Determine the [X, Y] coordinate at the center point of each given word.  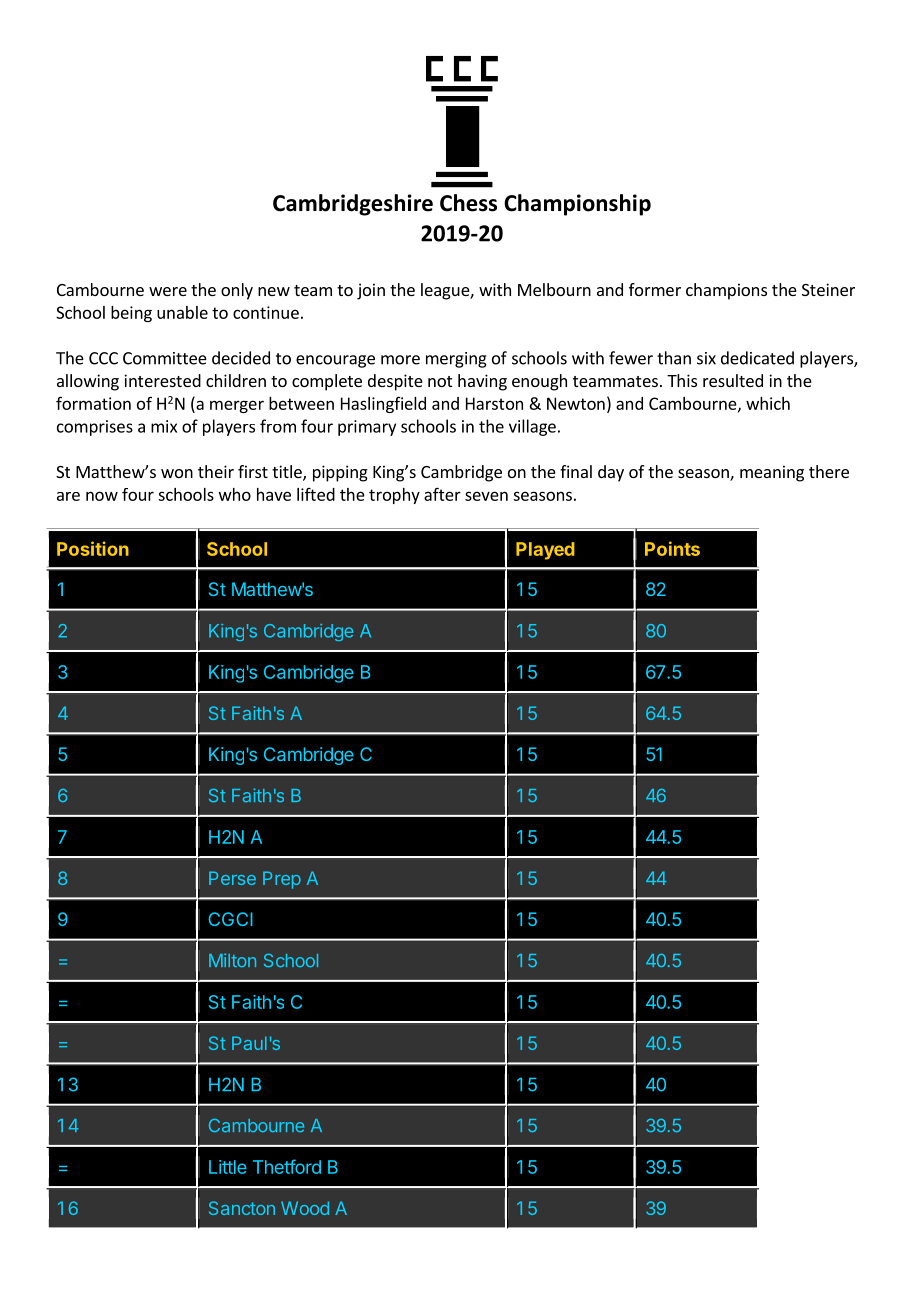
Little [228, 1167]
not [440, 381]
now [102, 496]
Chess [468, 203]
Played [545, 551]
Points [672, 548]
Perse [232, 878]
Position [93, 548]
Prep [282, 880]
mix [164, 426]
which [768, 403]
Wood [305, 1208]
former [655, 289]
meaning [772, 473]
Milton [232, 960]
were [168, 291]
